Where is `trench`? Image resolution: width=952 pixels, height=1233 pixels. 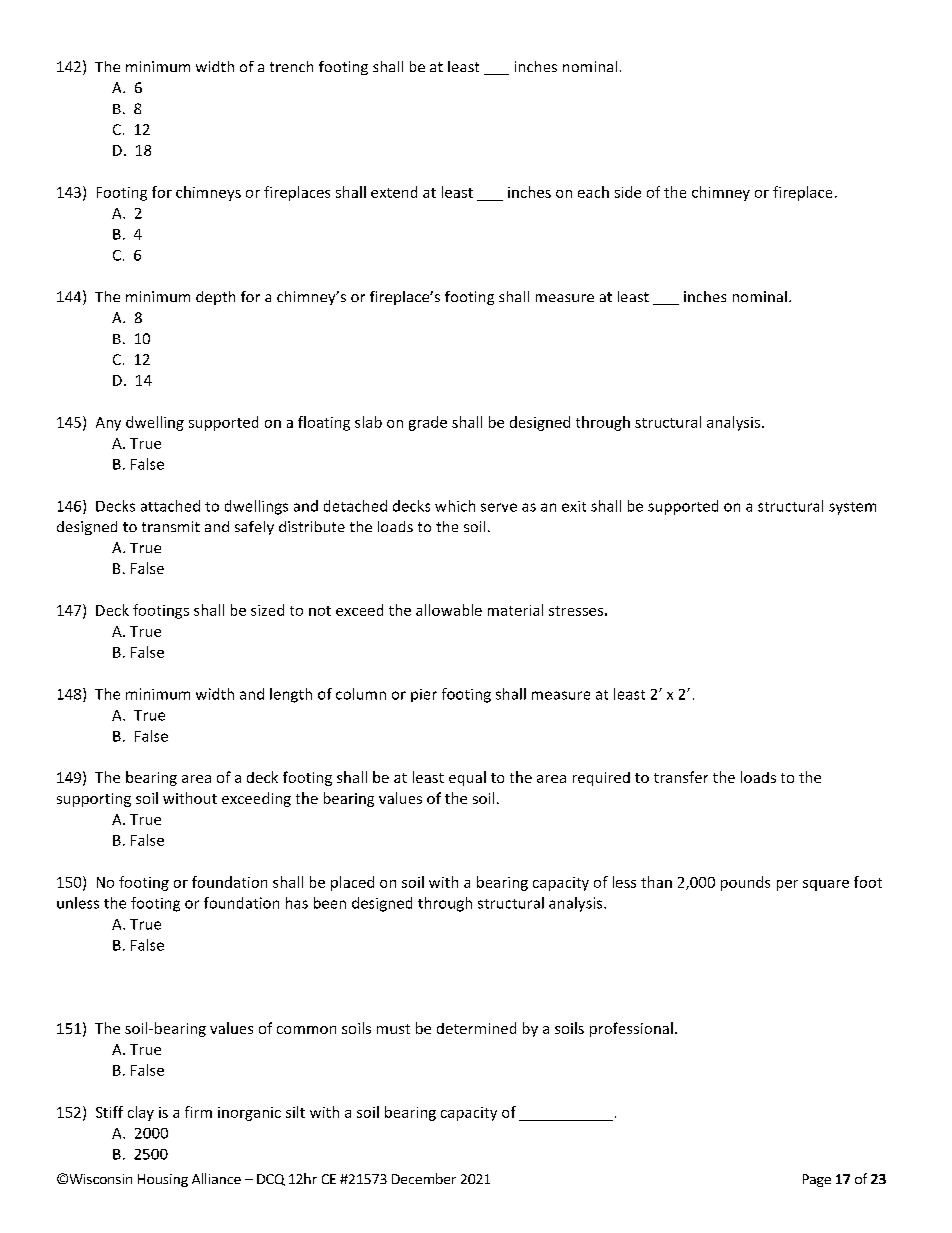
trench is located at coordinates (291, 66).
